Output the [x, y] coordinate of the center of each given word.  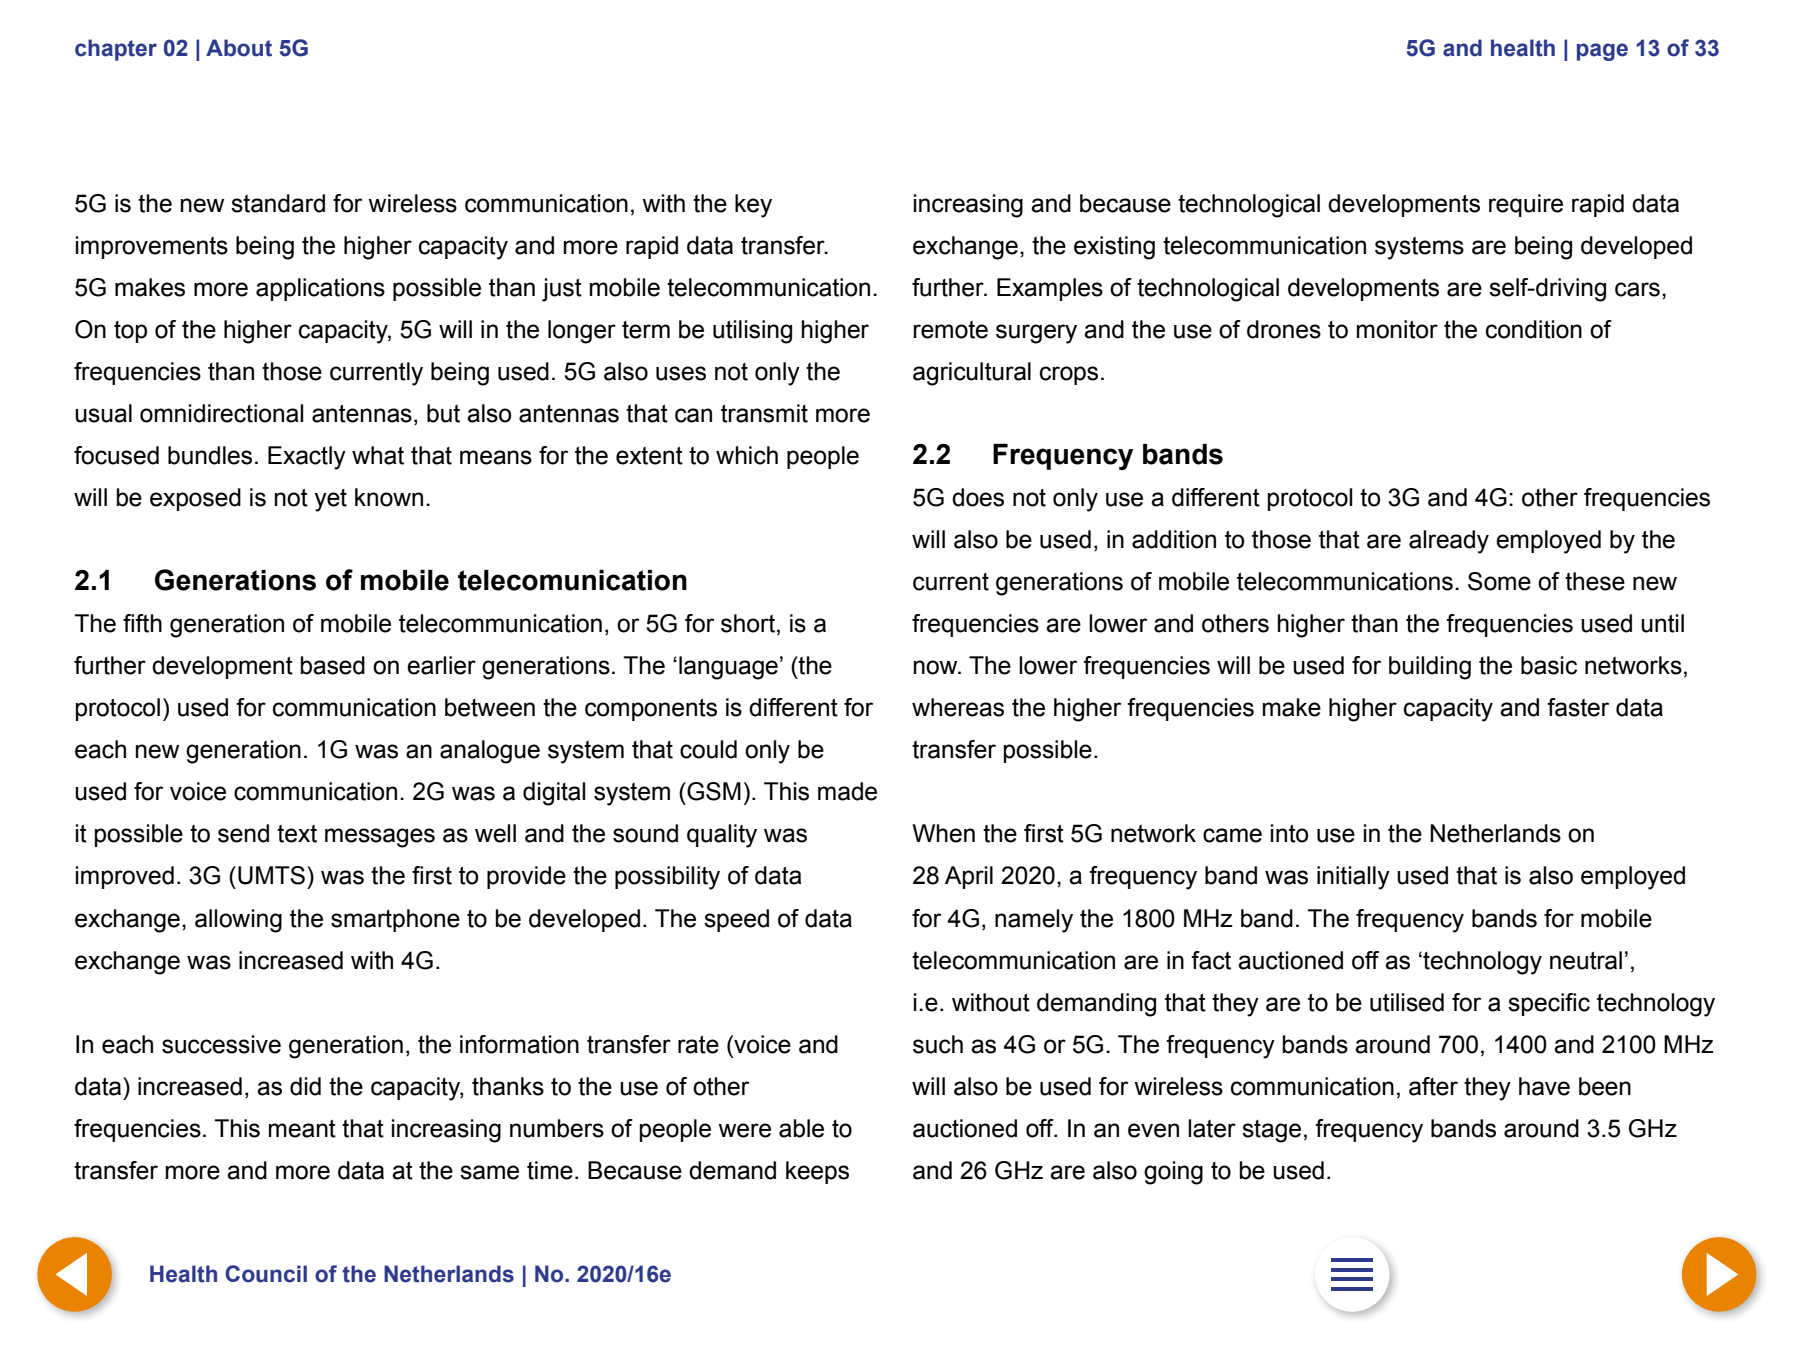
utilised [1407, 1002]
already [1449, 542]
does [978, 497]
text [297, 834]
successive [221, 1044]
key [753, 206]
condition [1534, 329]
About [239, 48]
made [847, 791]
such [938, 1044]
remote [950, 330]
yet [330, 500]
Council [266, 1274]
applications [320, 289]
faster [1578, 707]
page [1602, 52]
